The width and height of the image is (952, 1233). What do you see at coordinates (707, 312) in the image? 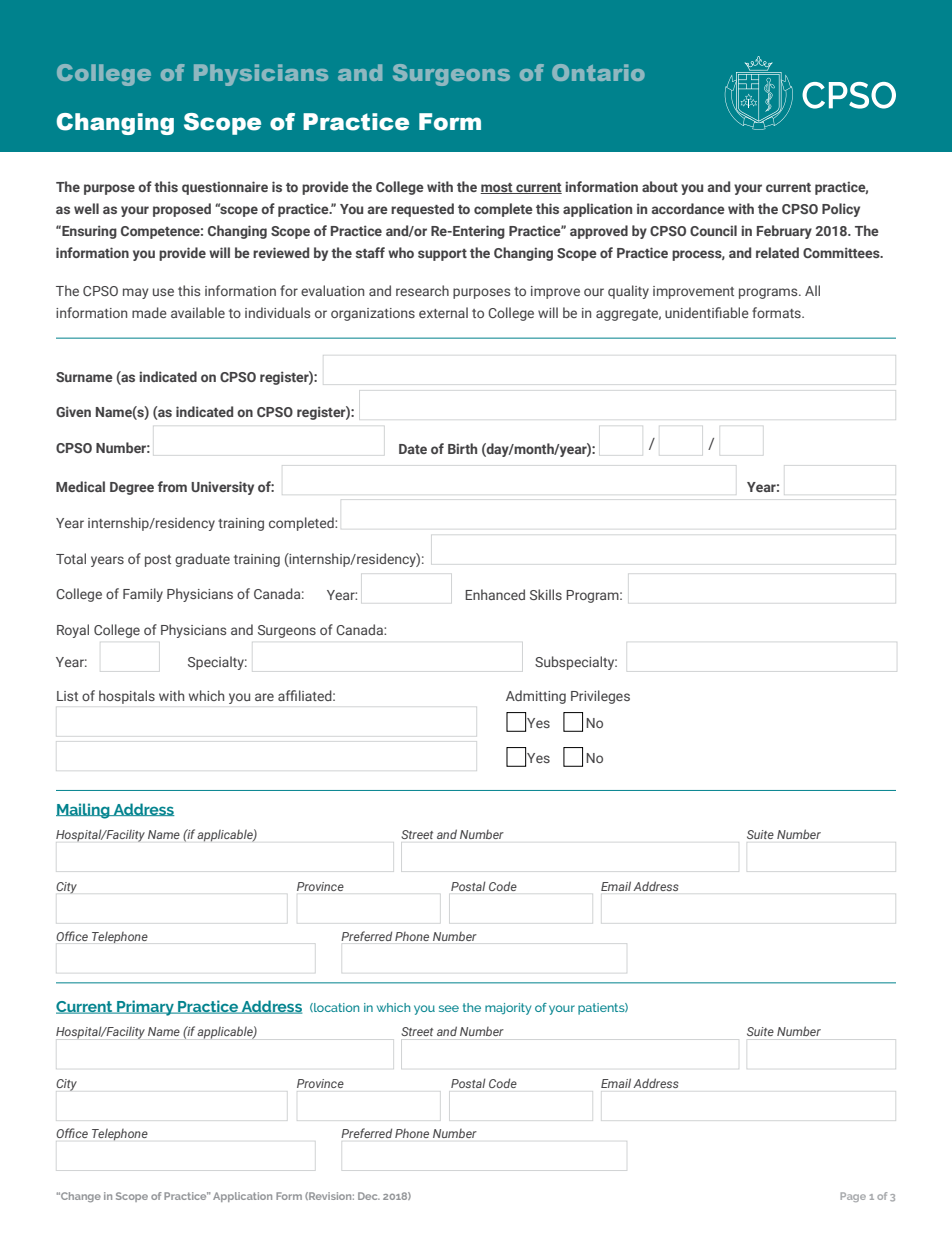
I see `unidentifiable` at bounding box center [707, 312].
